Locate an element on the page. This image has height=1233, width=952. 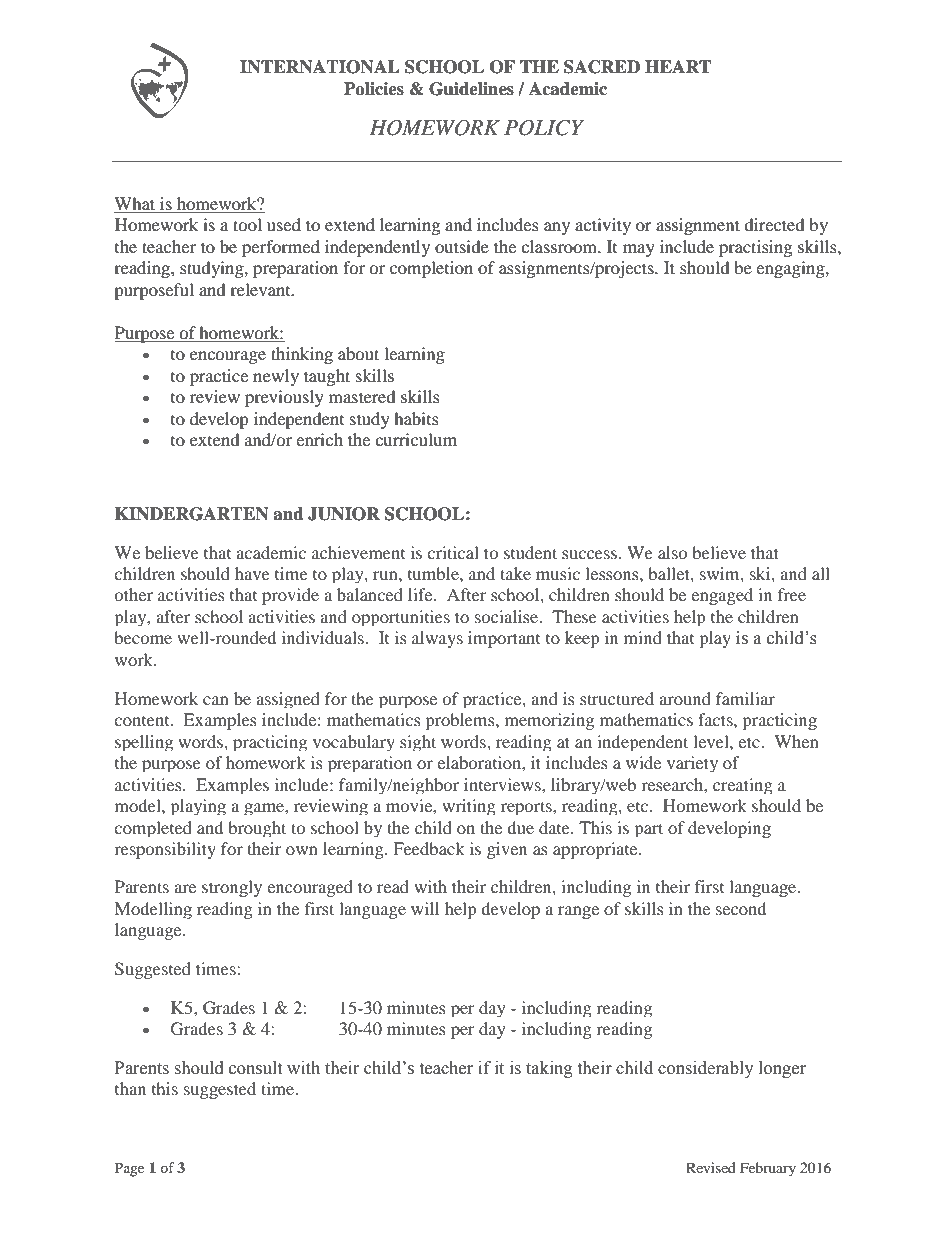
have is located at coordinates (252, 573).
